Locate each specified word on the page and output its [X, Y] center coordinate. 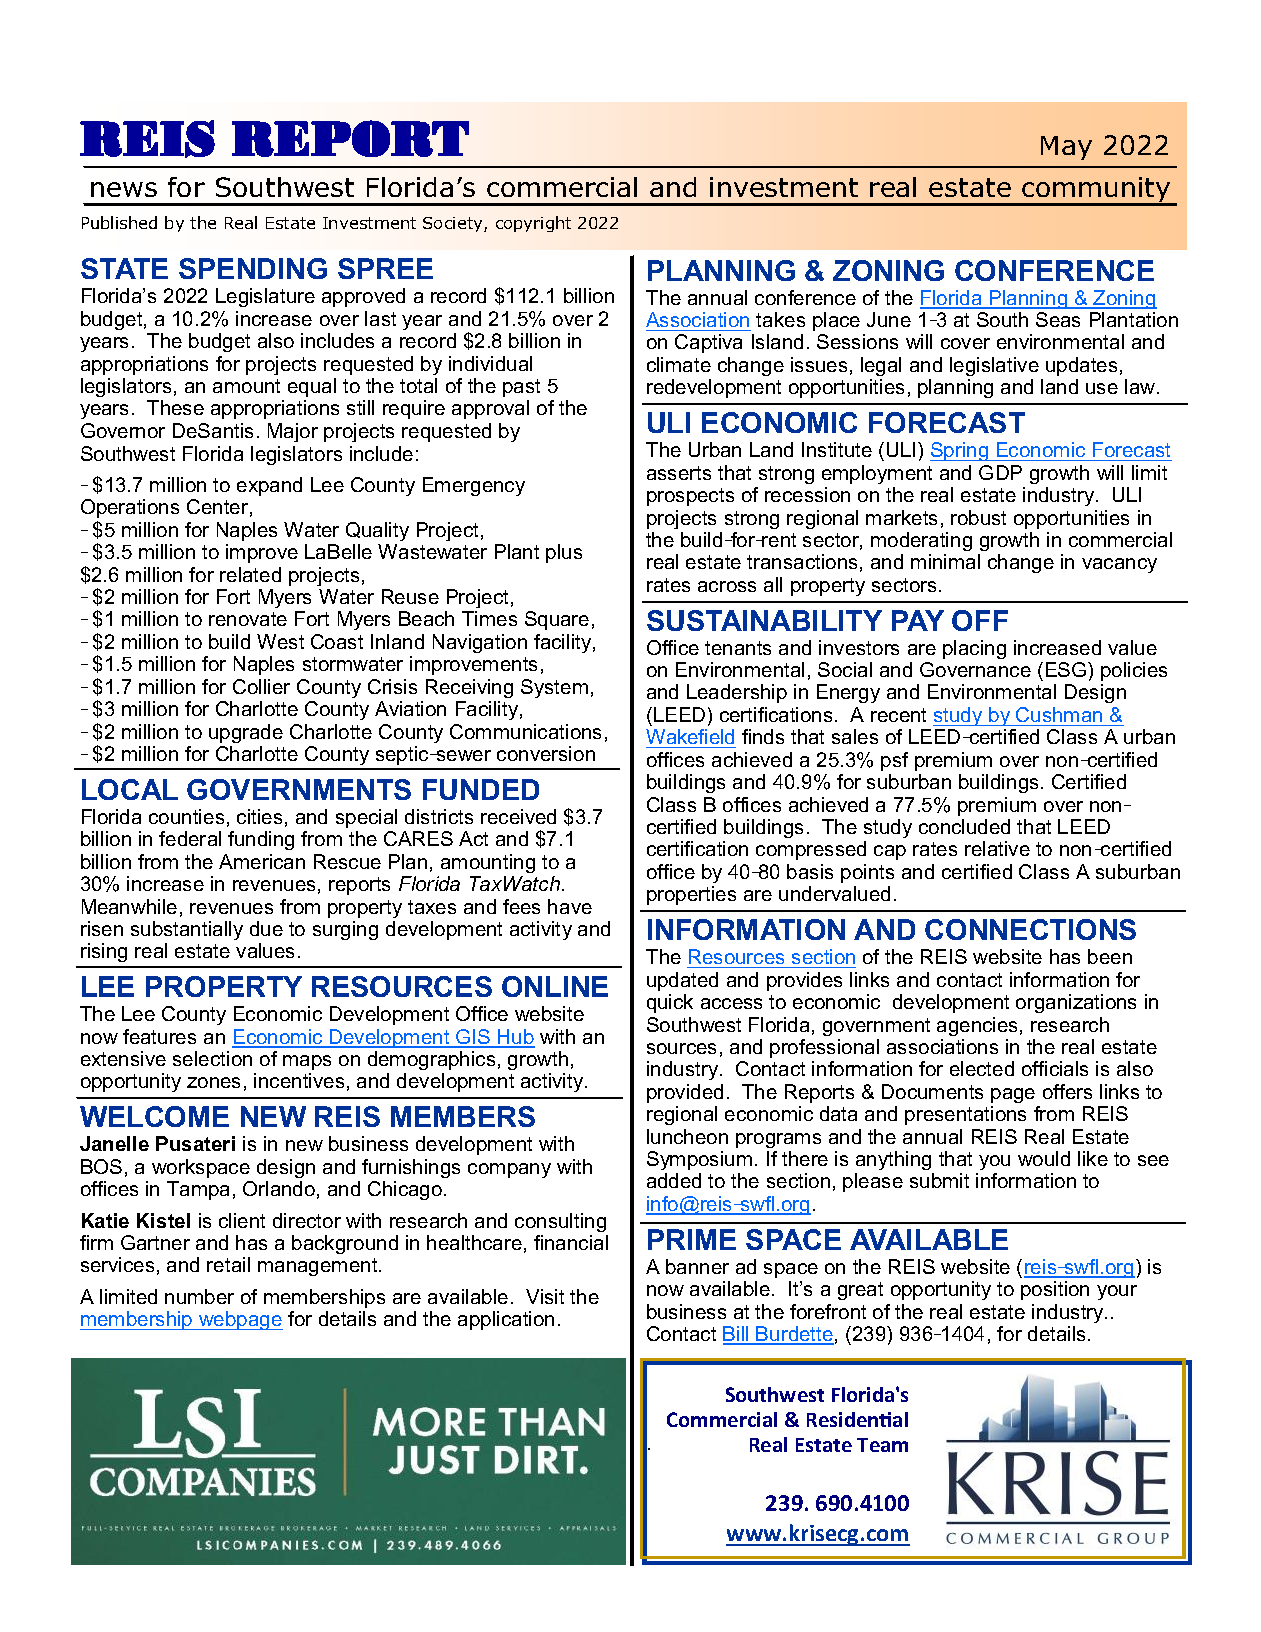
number [199, 1296]
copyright [533, 224]
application [506, 1320]
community [1096, 191]
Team [882, 1445]
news [124, 189]
